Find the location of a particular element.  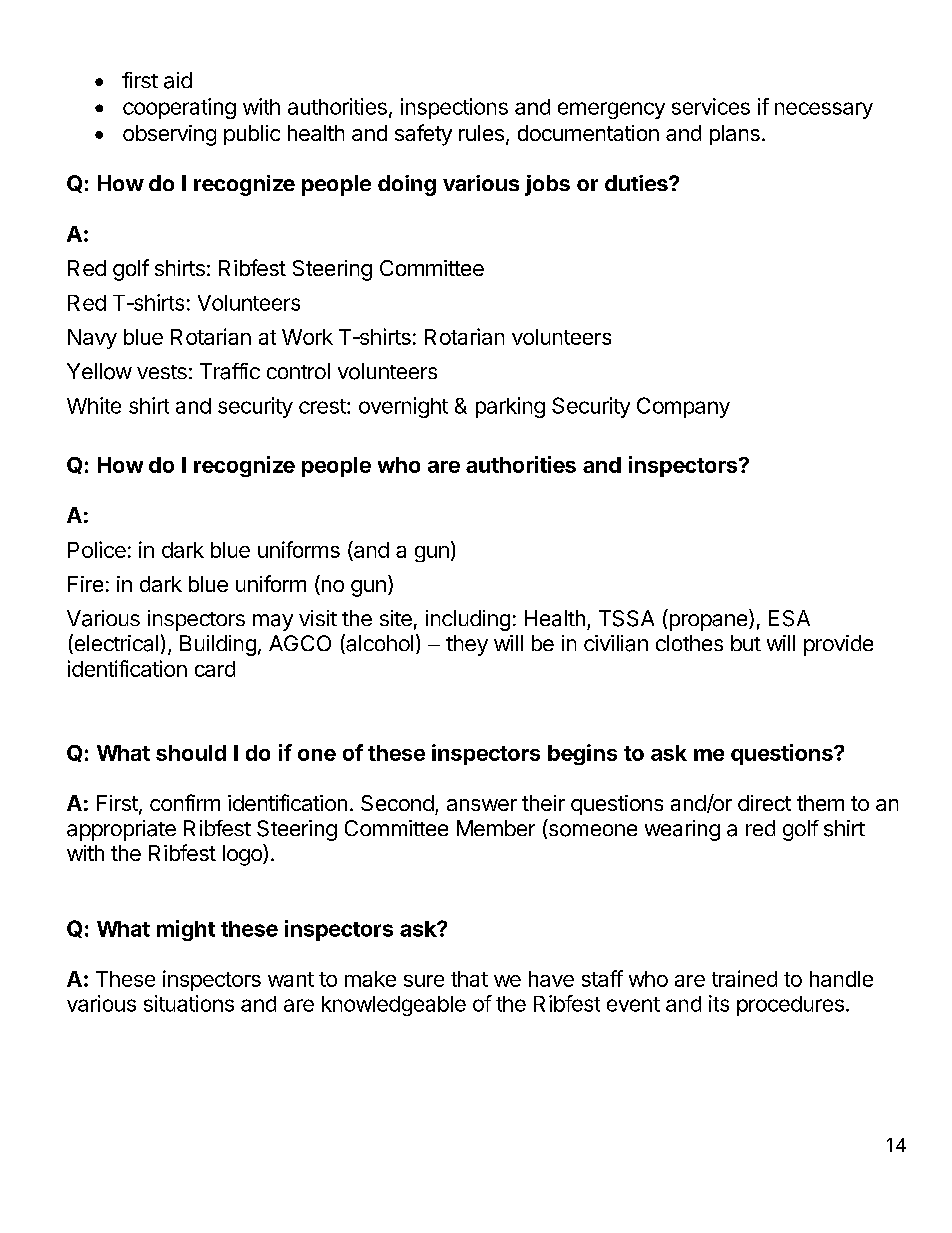

inspections is located at coordinates (454, 108).
